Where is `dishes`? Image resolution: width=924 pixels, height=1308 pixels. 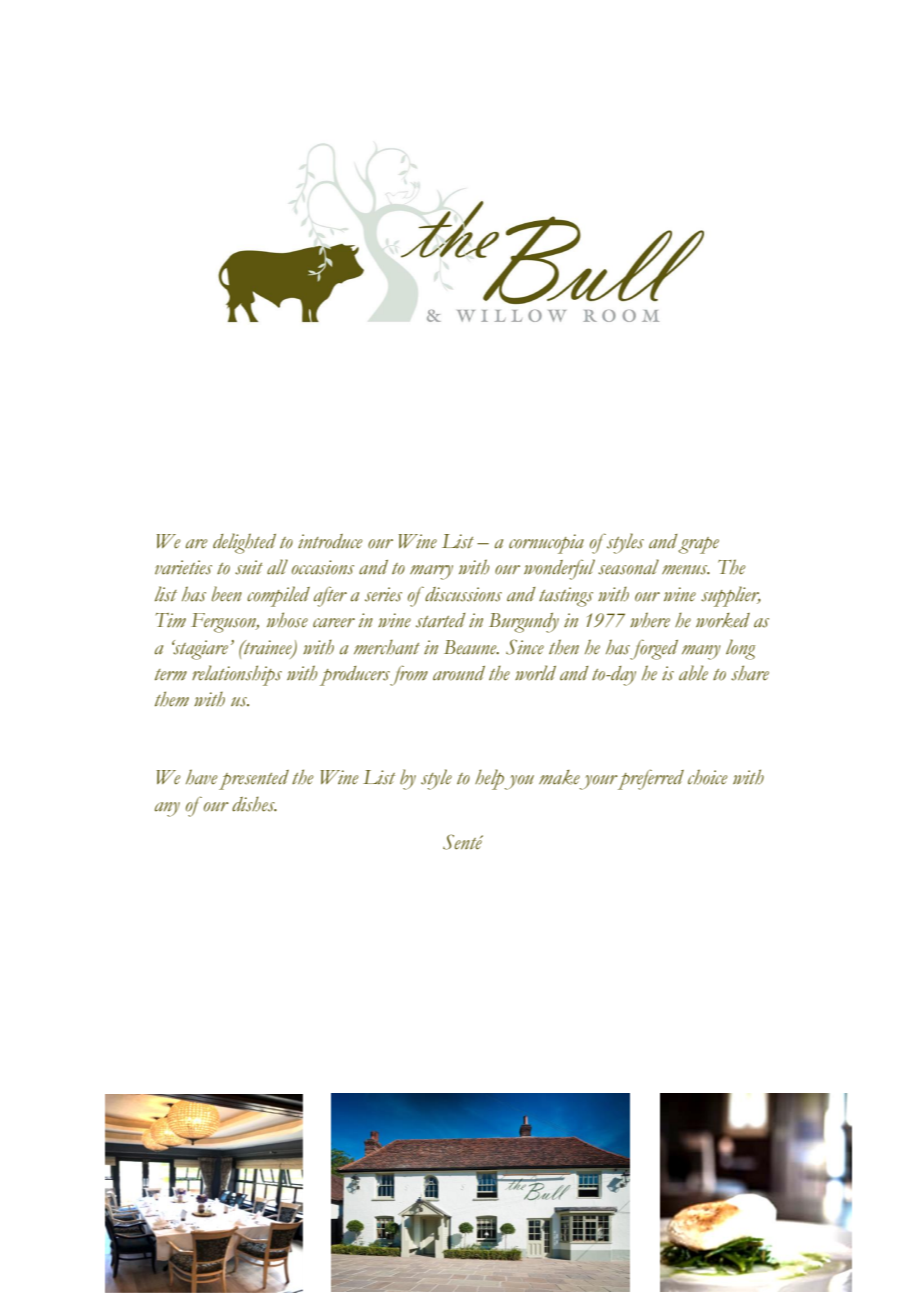
dishes is located at coordinates (254, 804).
